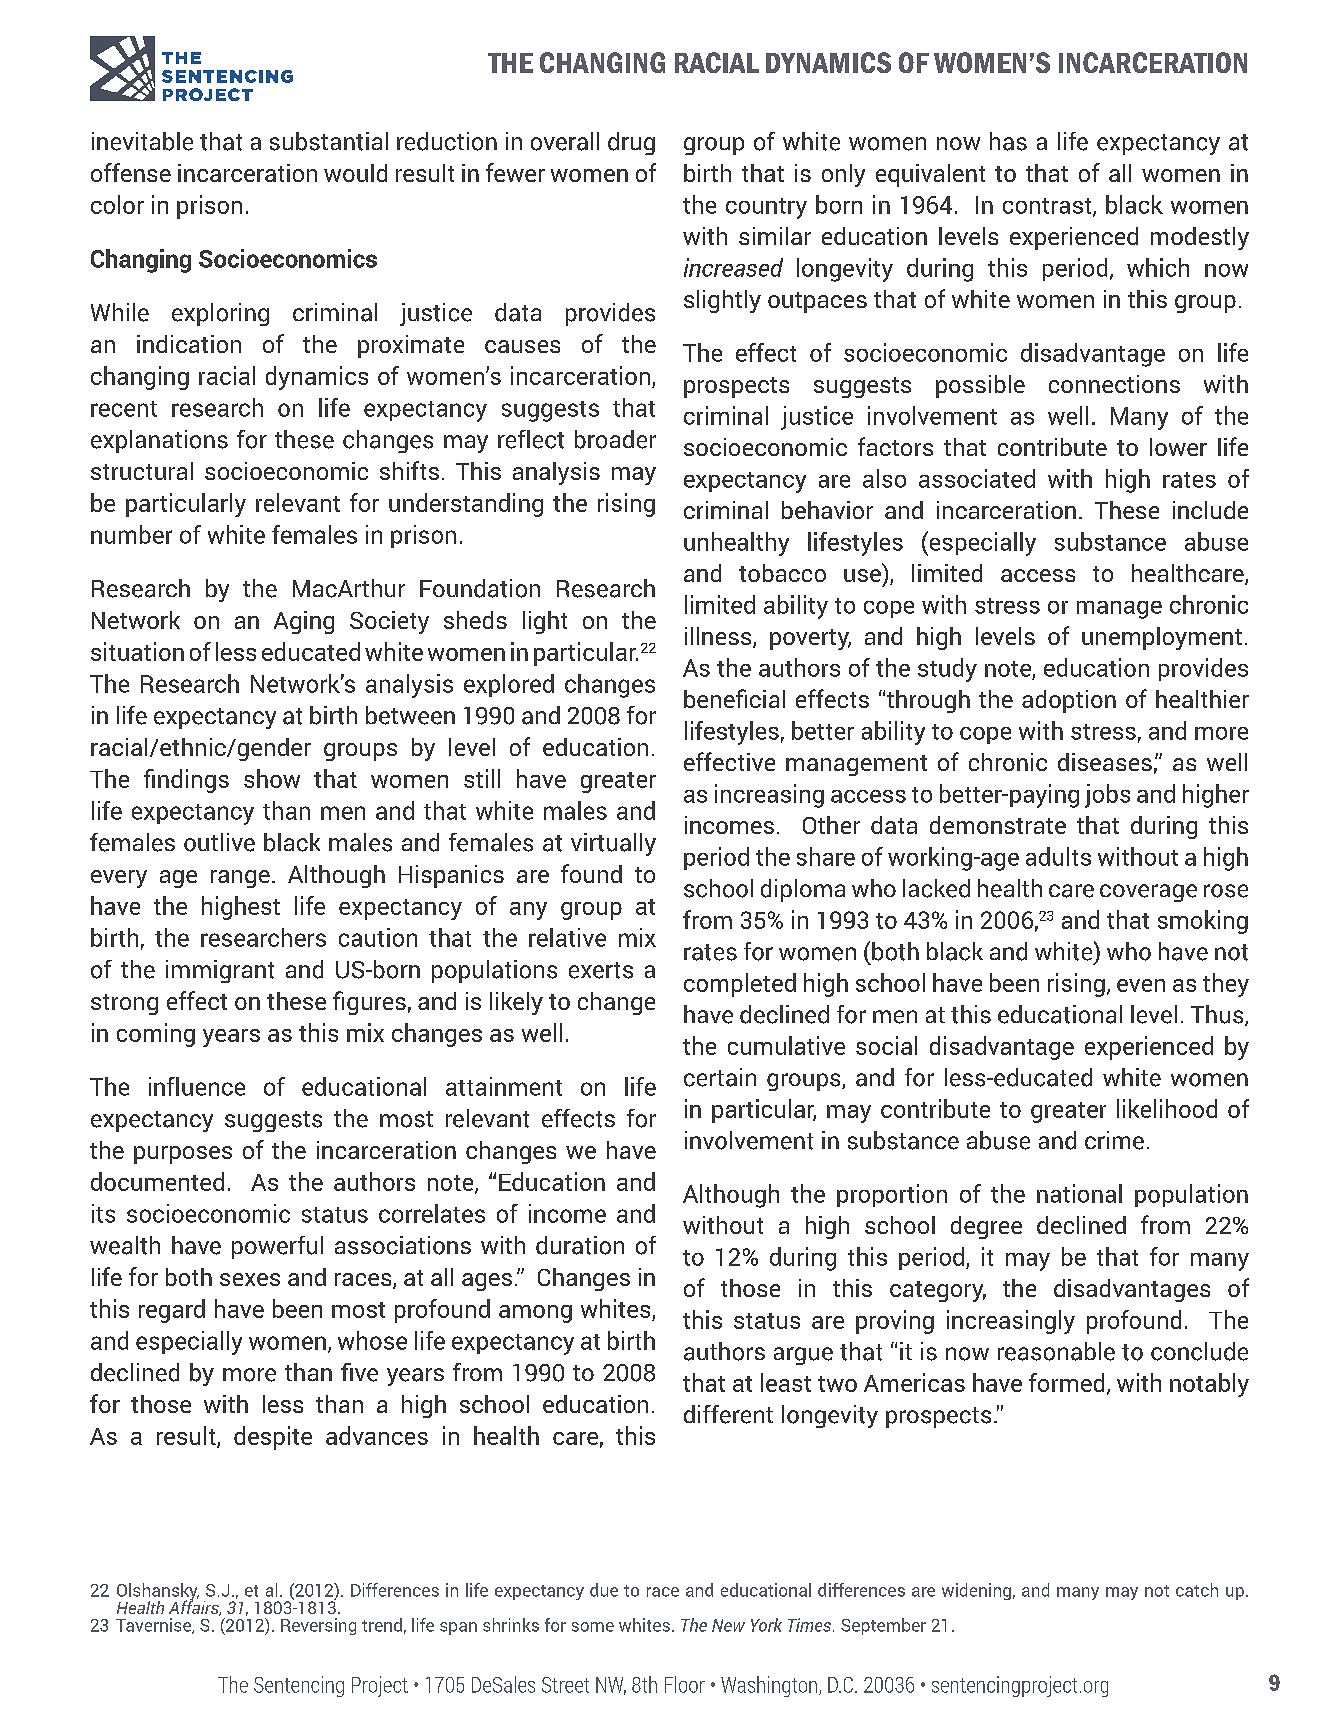 Image resolution: width=1339 pixels, height=1733 pixels. I want to click on drug, so click(631, 143).
